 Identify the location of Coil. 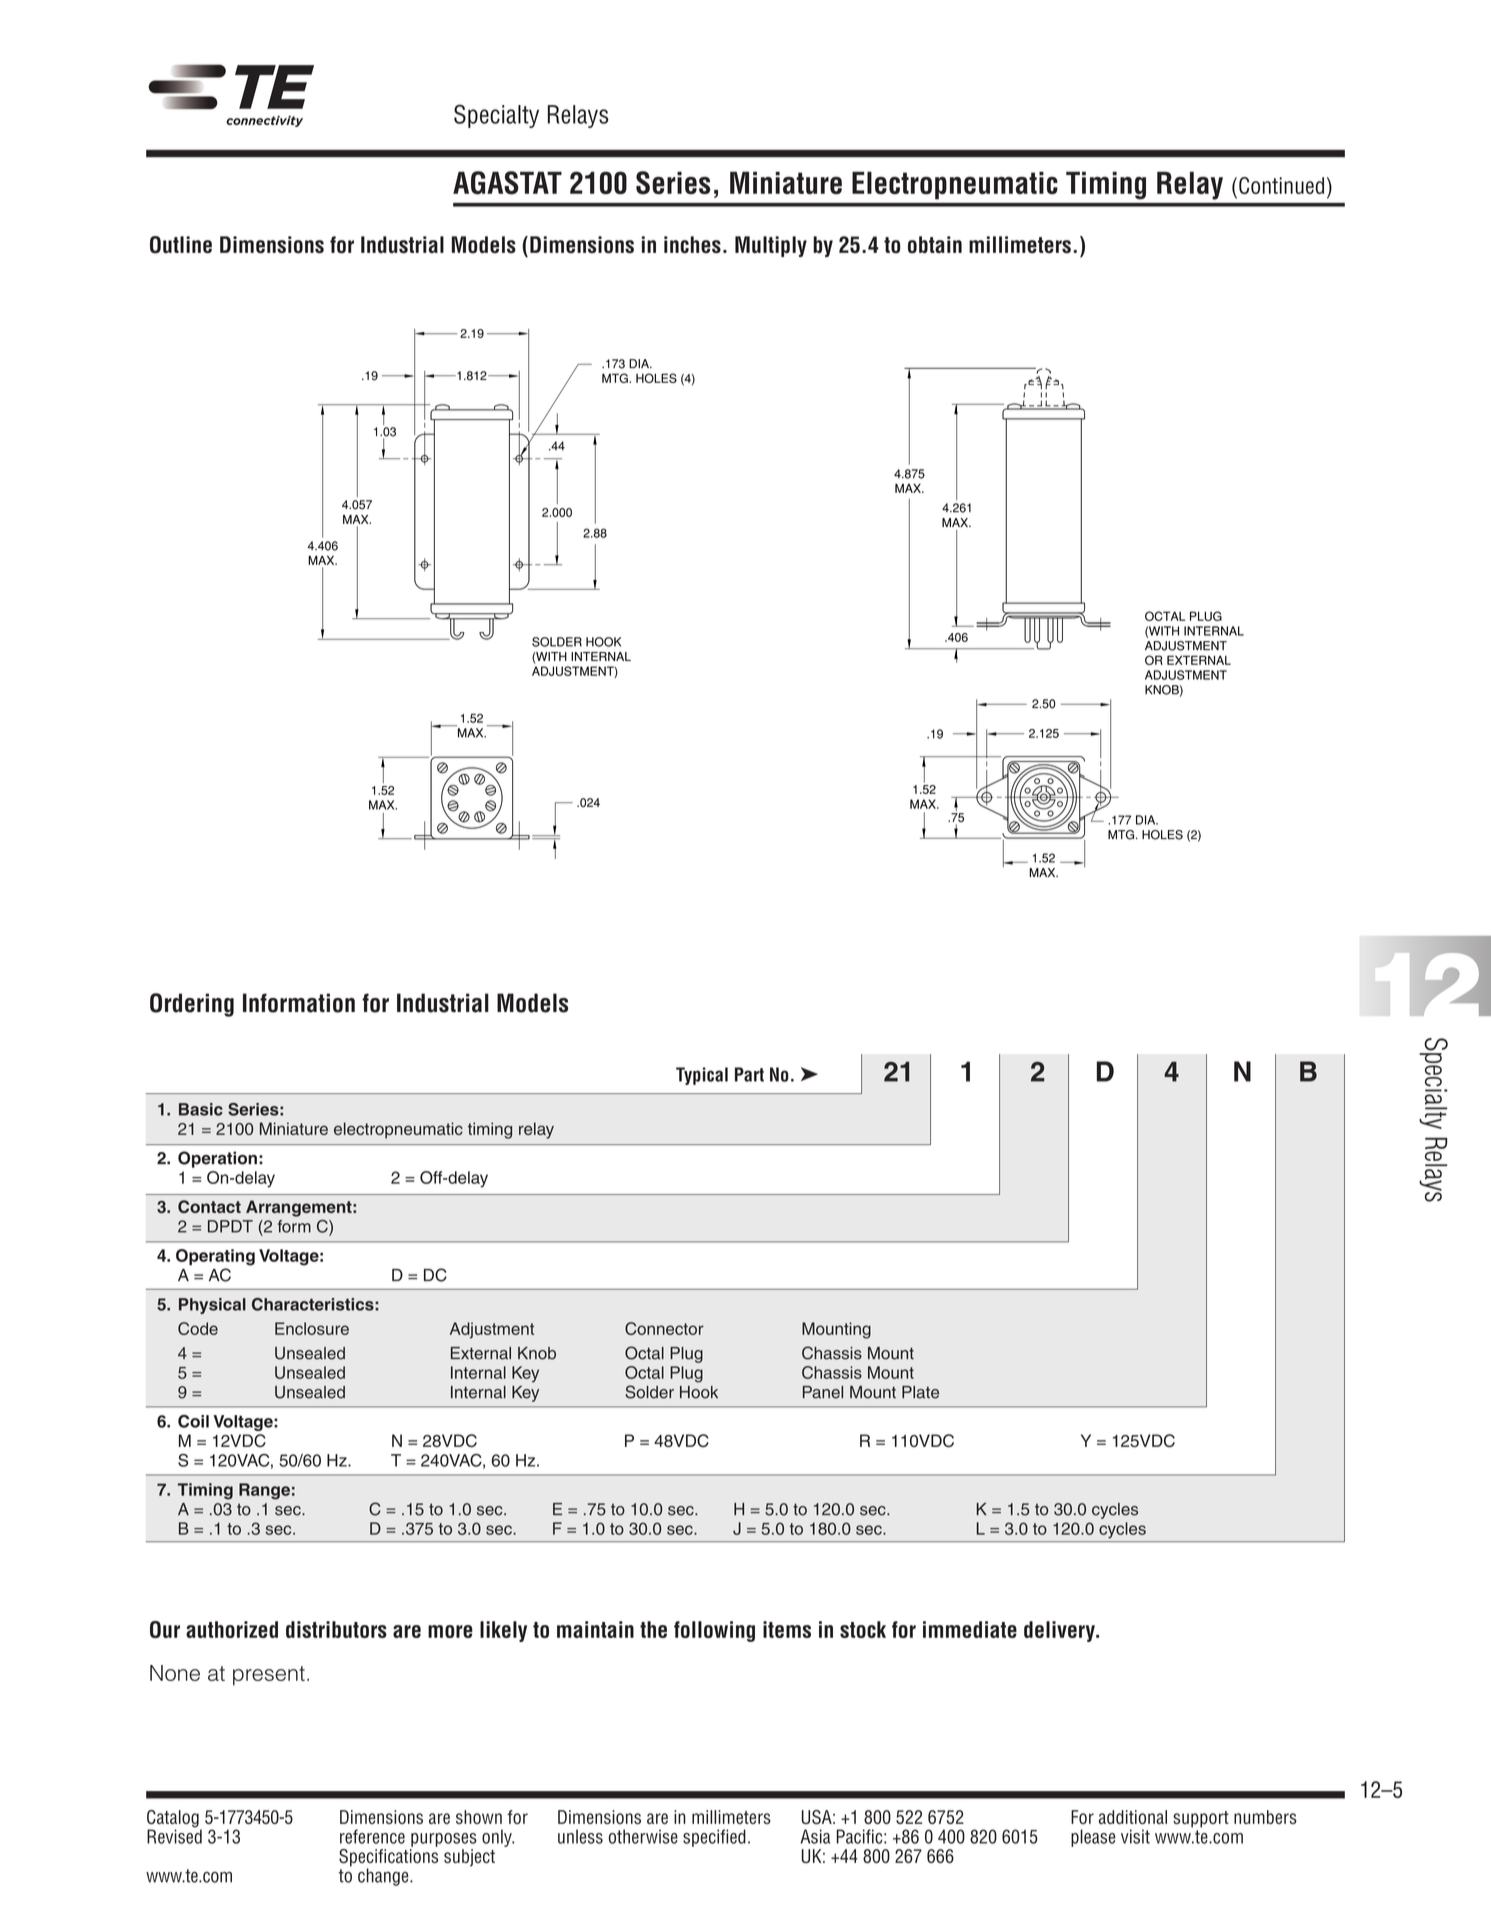
(193, 1421).
